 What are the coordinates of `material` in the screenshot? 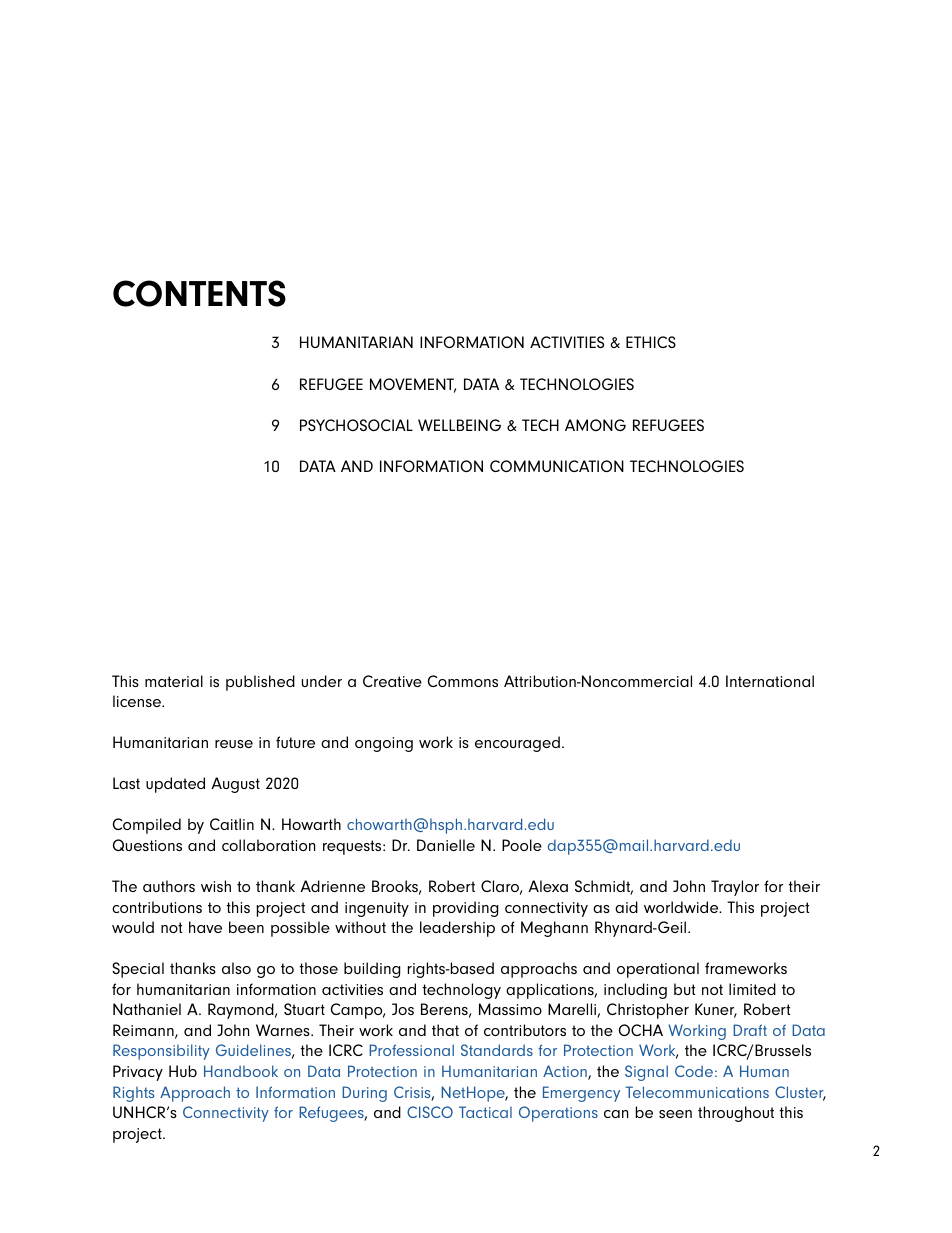 It's located at (174, 681).
